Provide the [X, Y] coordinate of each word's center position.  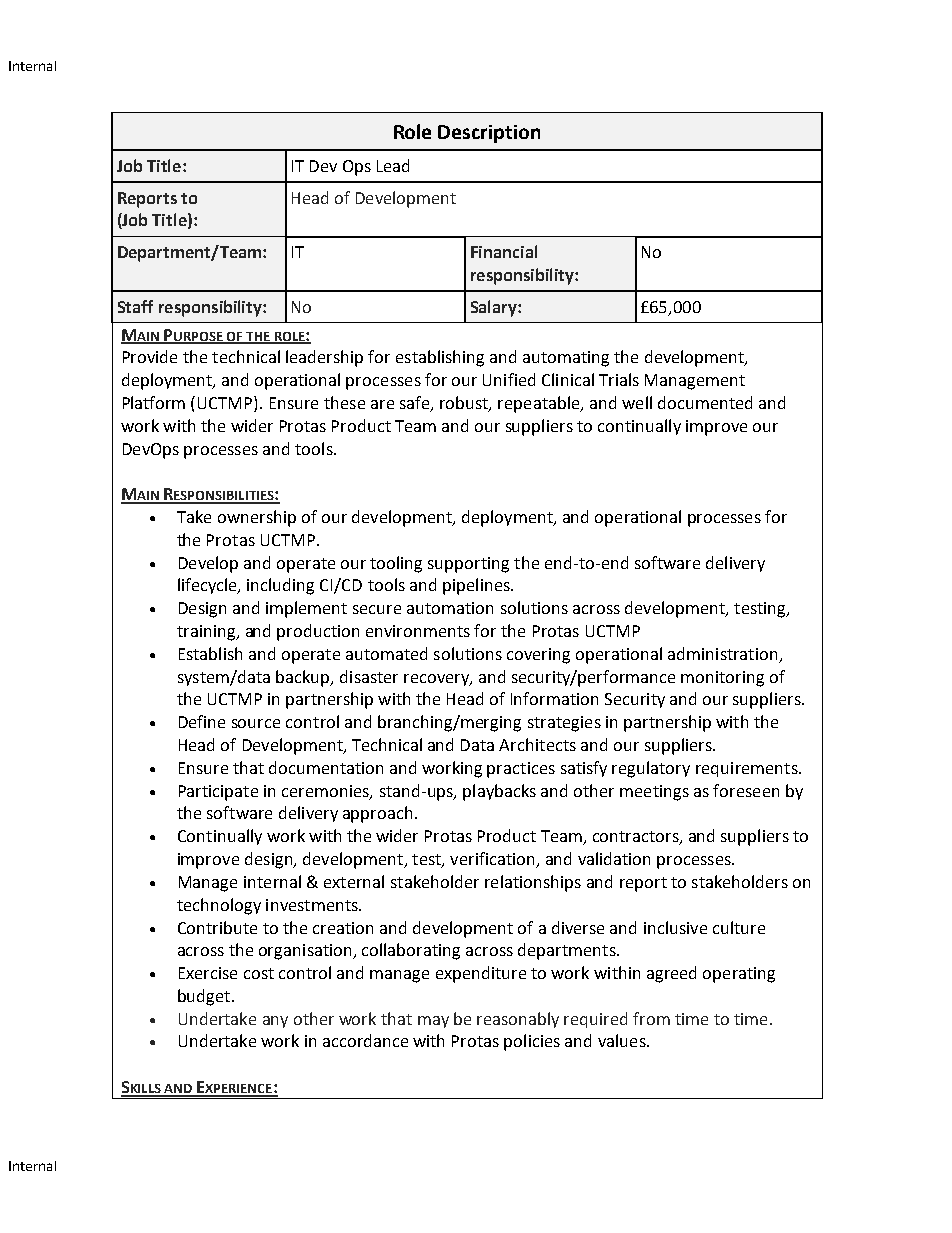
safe [416, 404]
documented [705, 402]
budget [204, 997]
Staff [135, 306]
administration [722, 653]
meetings [654, 793]
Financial [504, 251]
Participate [218, 793]
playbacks [499, 792]
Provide [150, 356]
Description [489, 134]
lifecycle [209, 586]
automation [450, 608]
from [651, 1018]
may [433, 1022]
